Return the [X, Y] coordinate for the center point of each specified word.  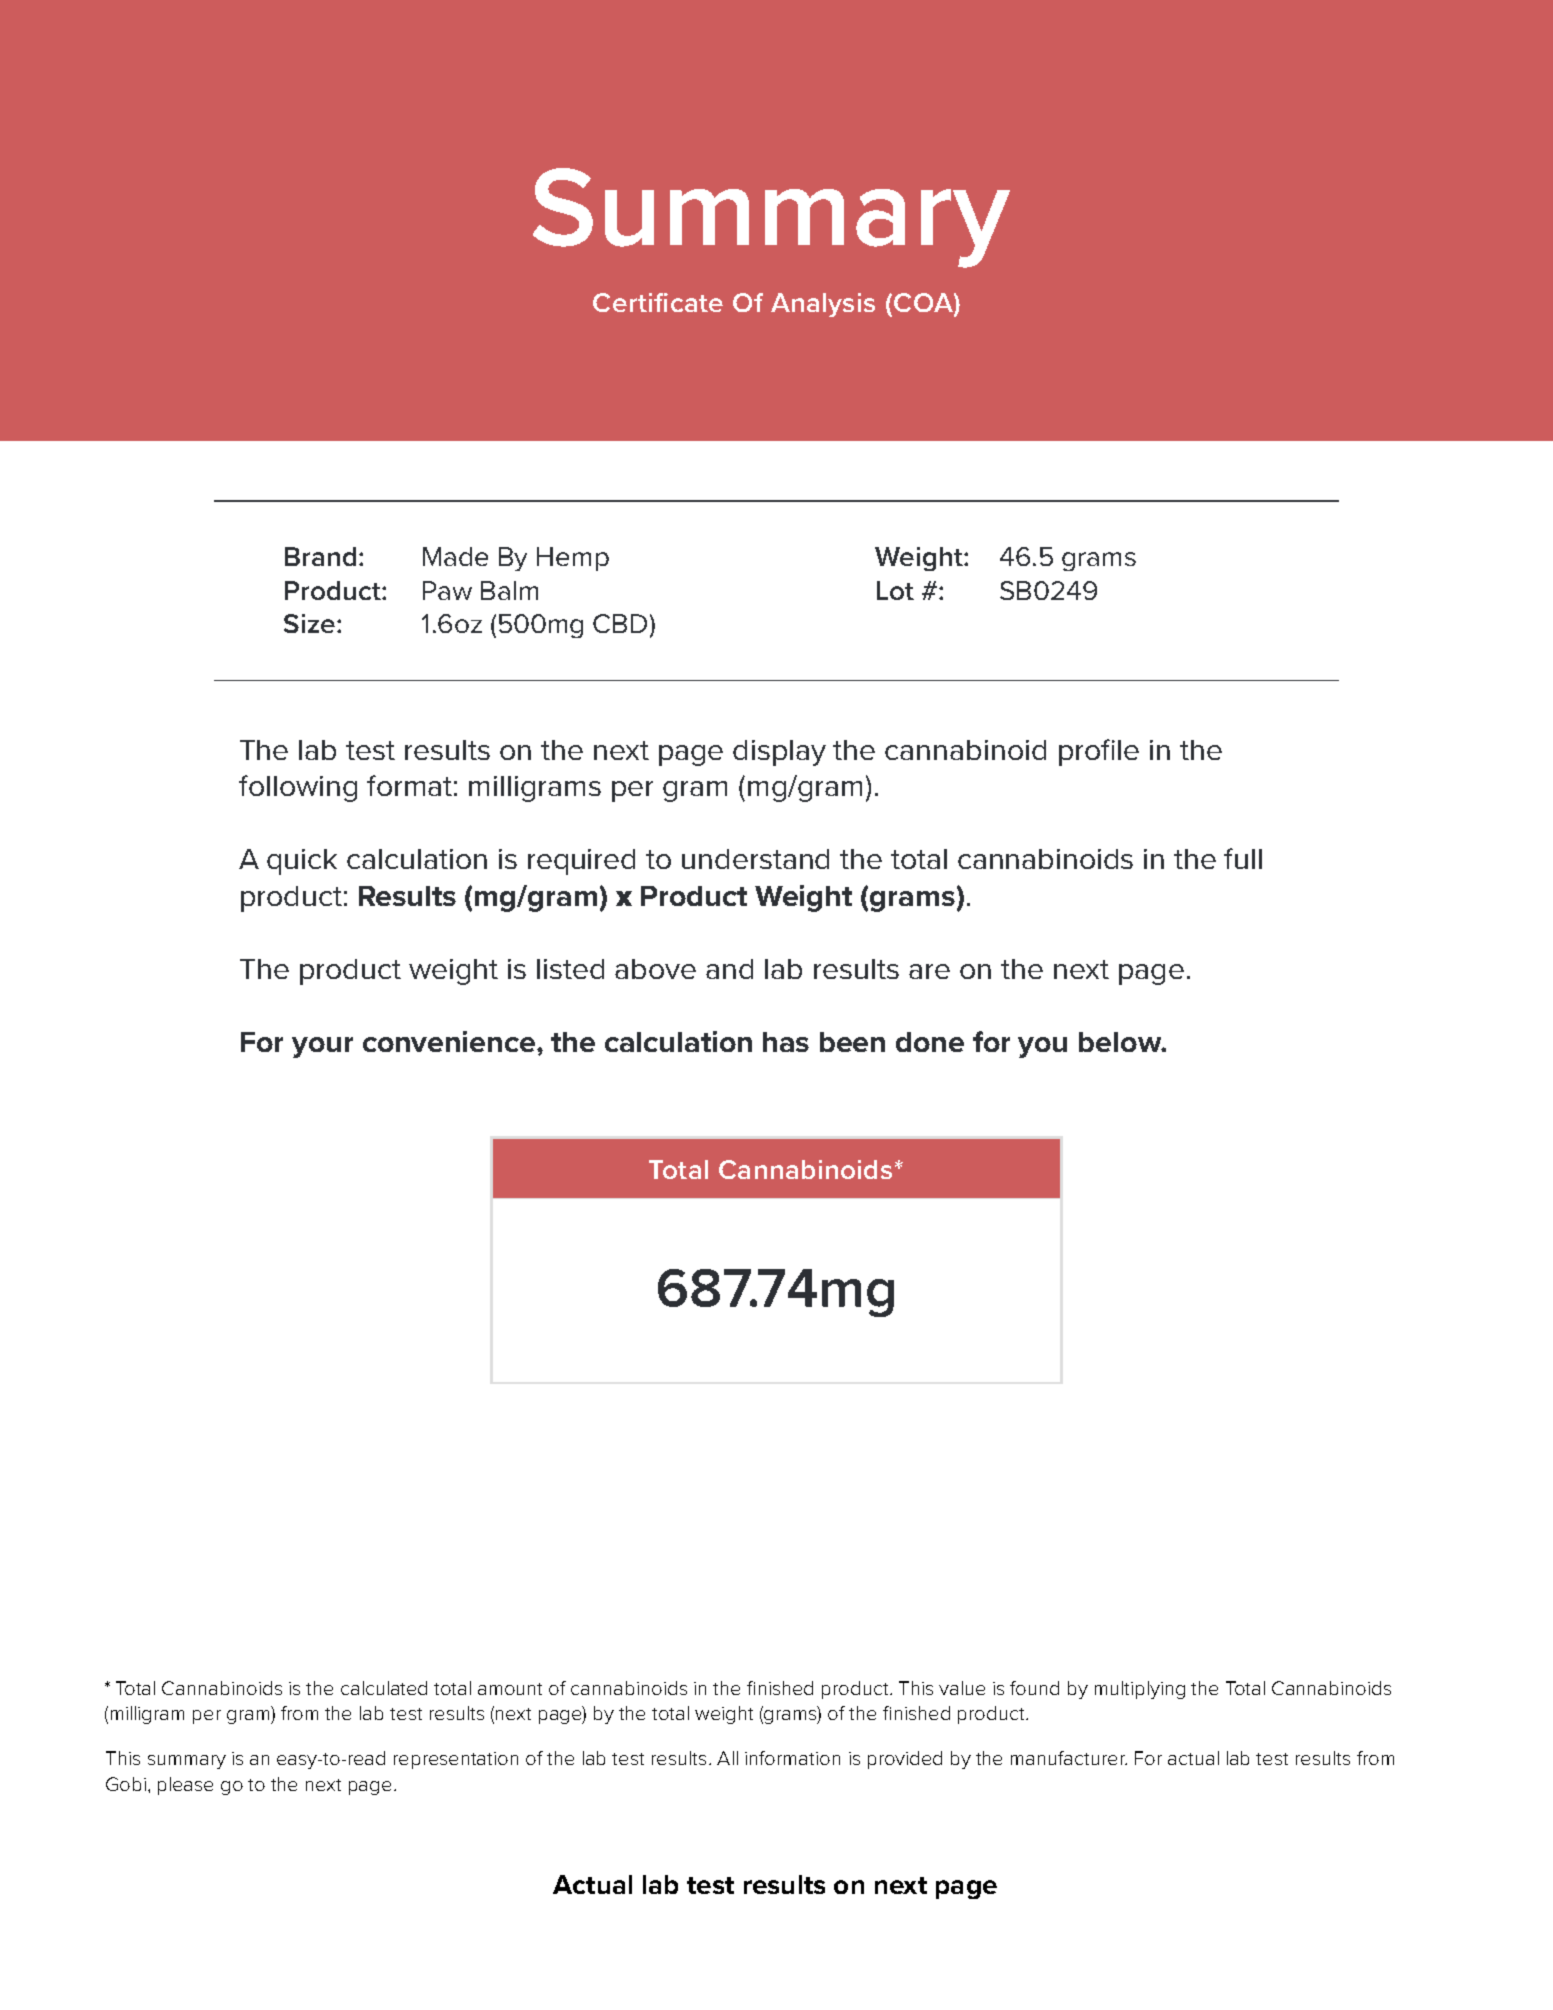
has [786, 1042]
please [185, 1786]
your [322, 1047]
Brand [320, 556]
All [727, 1758]
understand [755, 859]
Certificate [658, 302]
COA [924, 302]
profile [1099, 752]
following [298, 788]
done [930, 1042]
